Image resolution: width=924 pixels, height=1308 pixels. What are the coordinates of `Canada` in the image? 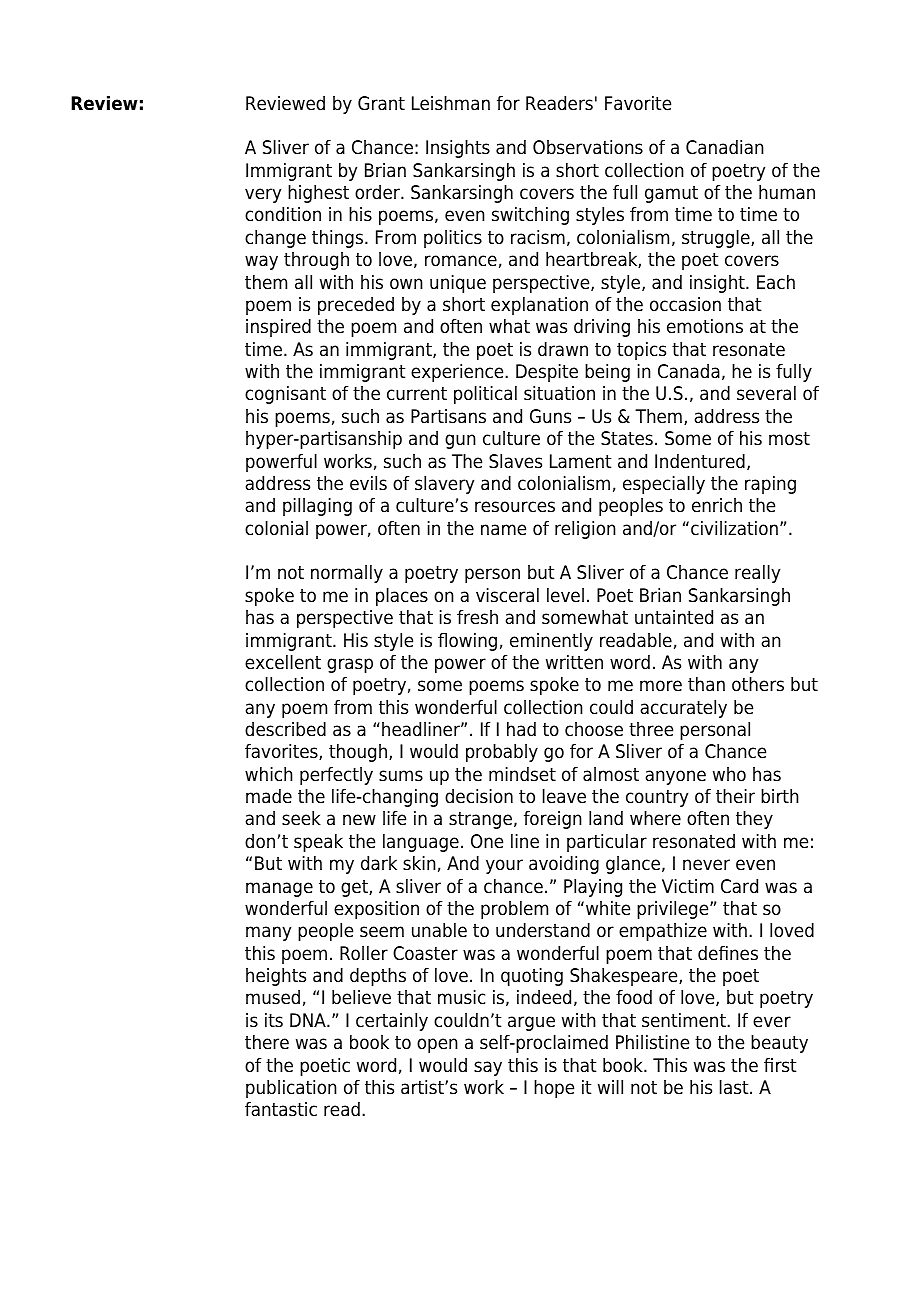 It's located at (689, 371).
